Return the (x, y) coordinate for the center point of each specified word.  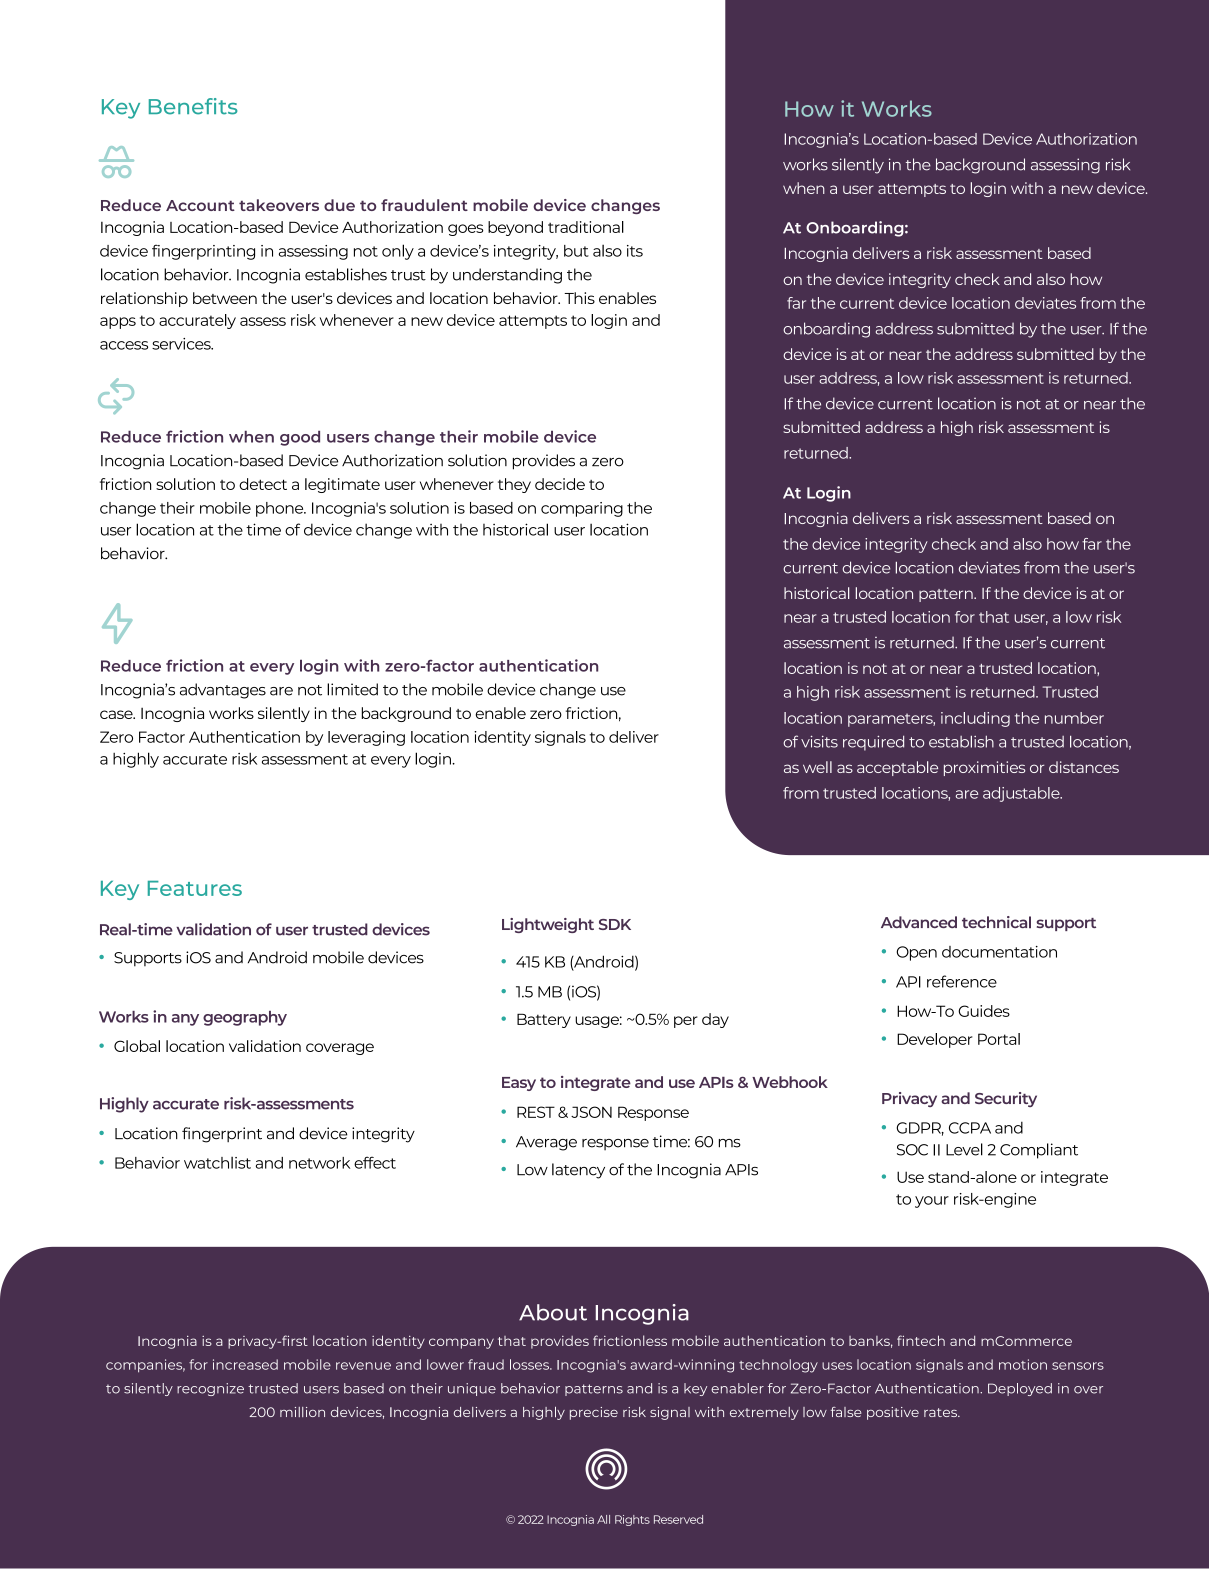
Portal (999, 1039)
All (603, 1519)
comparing (582, 509)
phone (281, 509)
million (302, 1412)
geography (245, 1018)
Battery (544, 1020)
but (576, 251)
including (975, 719)
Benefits (193, 106)
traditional (586, 227)
